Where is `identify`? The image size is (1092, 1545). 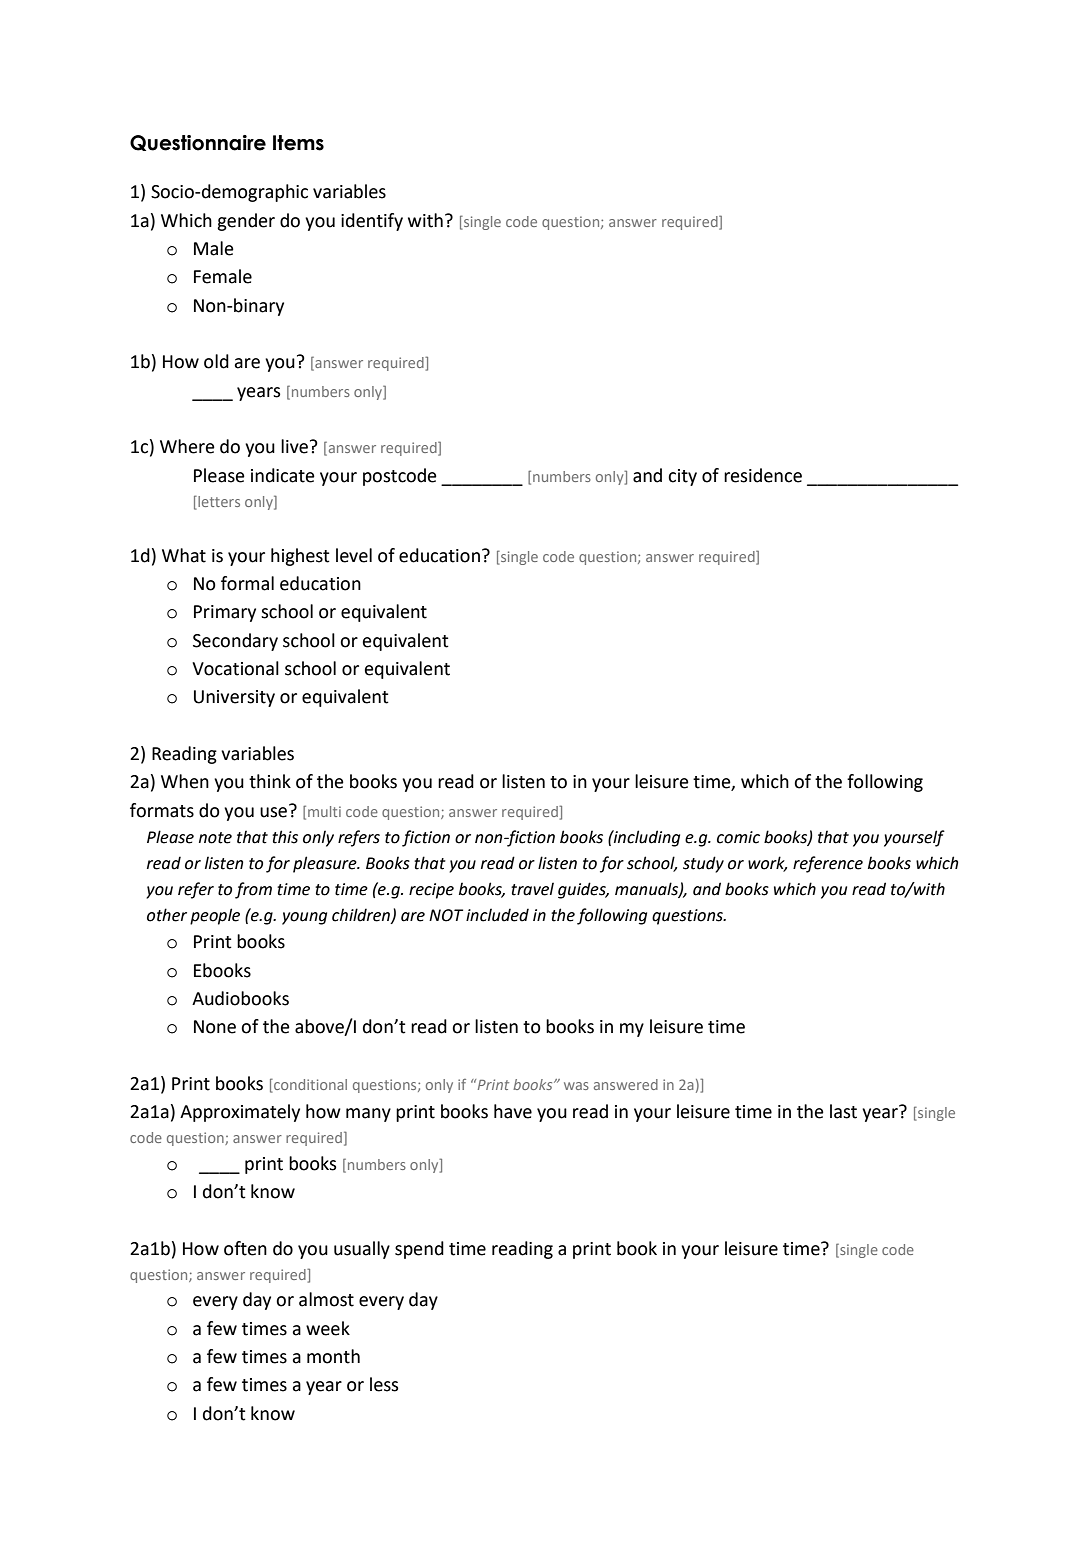 identify is located at coordinates (372, 222).
